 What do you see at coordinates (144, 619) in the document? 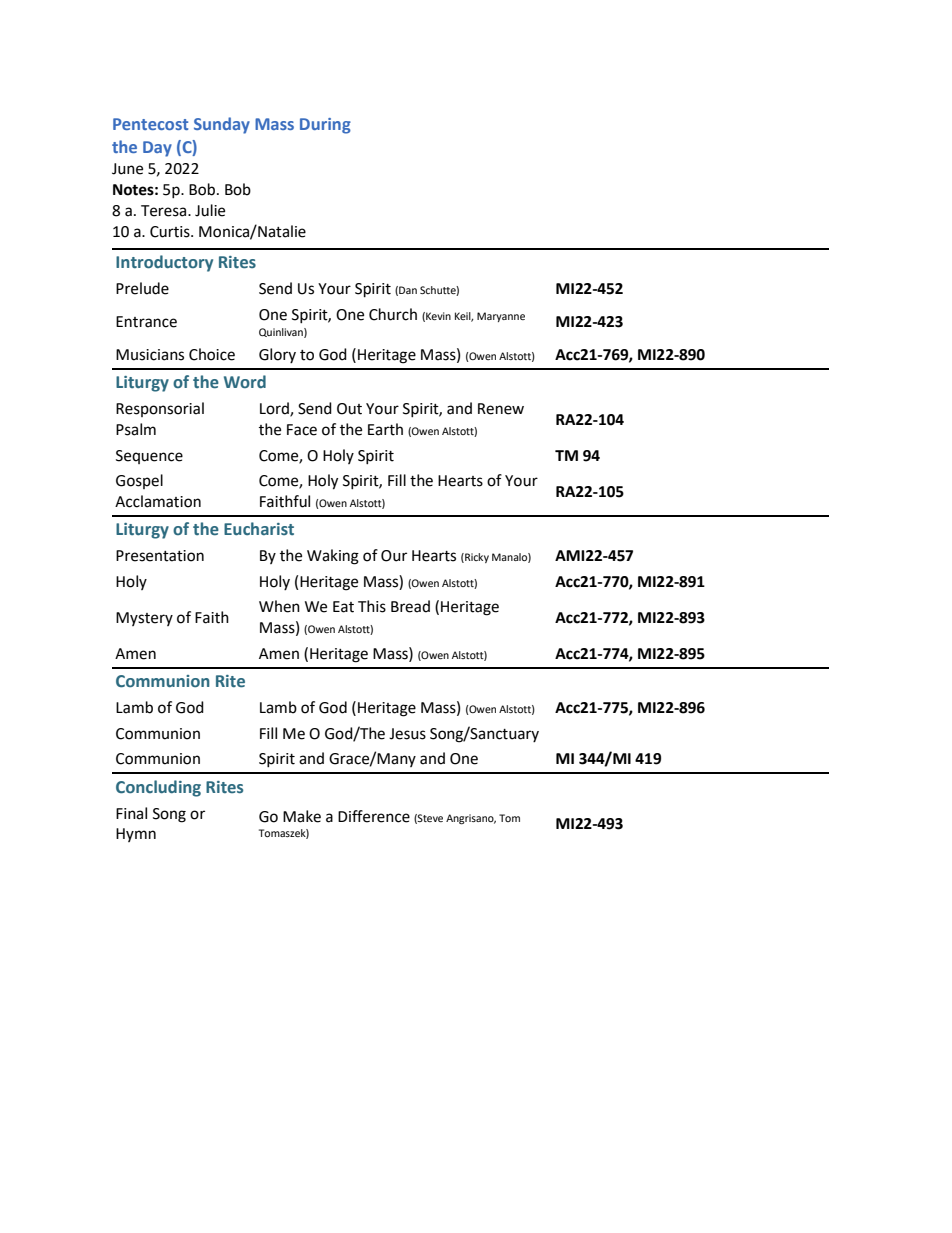
I see `Mystery` at bounding box center [144, 619].
